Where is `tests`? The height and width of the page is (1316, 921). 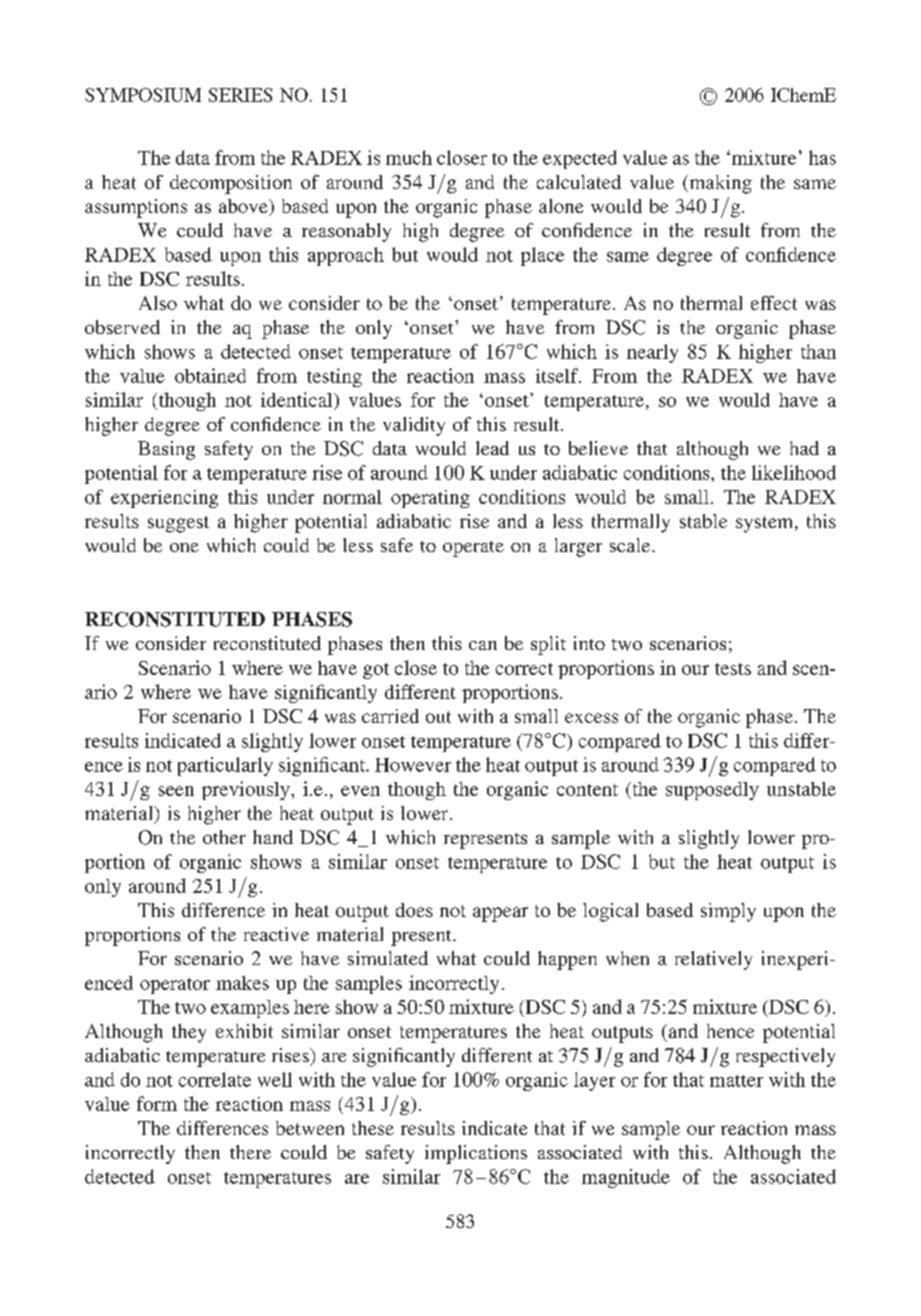
tests is located at coordinates (733, 669).
